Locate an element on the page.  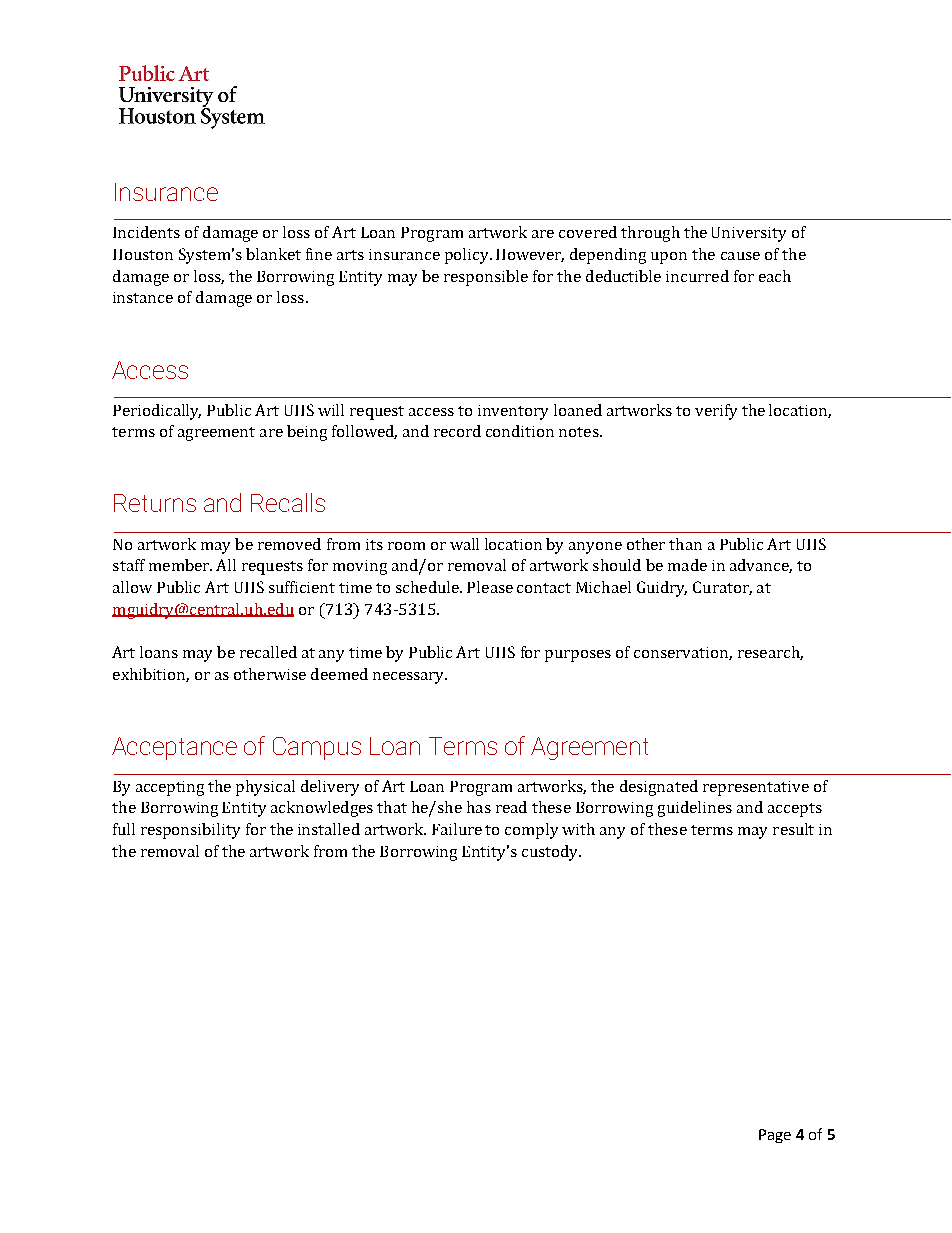
responsibility is located at coordinates (190, 831).
